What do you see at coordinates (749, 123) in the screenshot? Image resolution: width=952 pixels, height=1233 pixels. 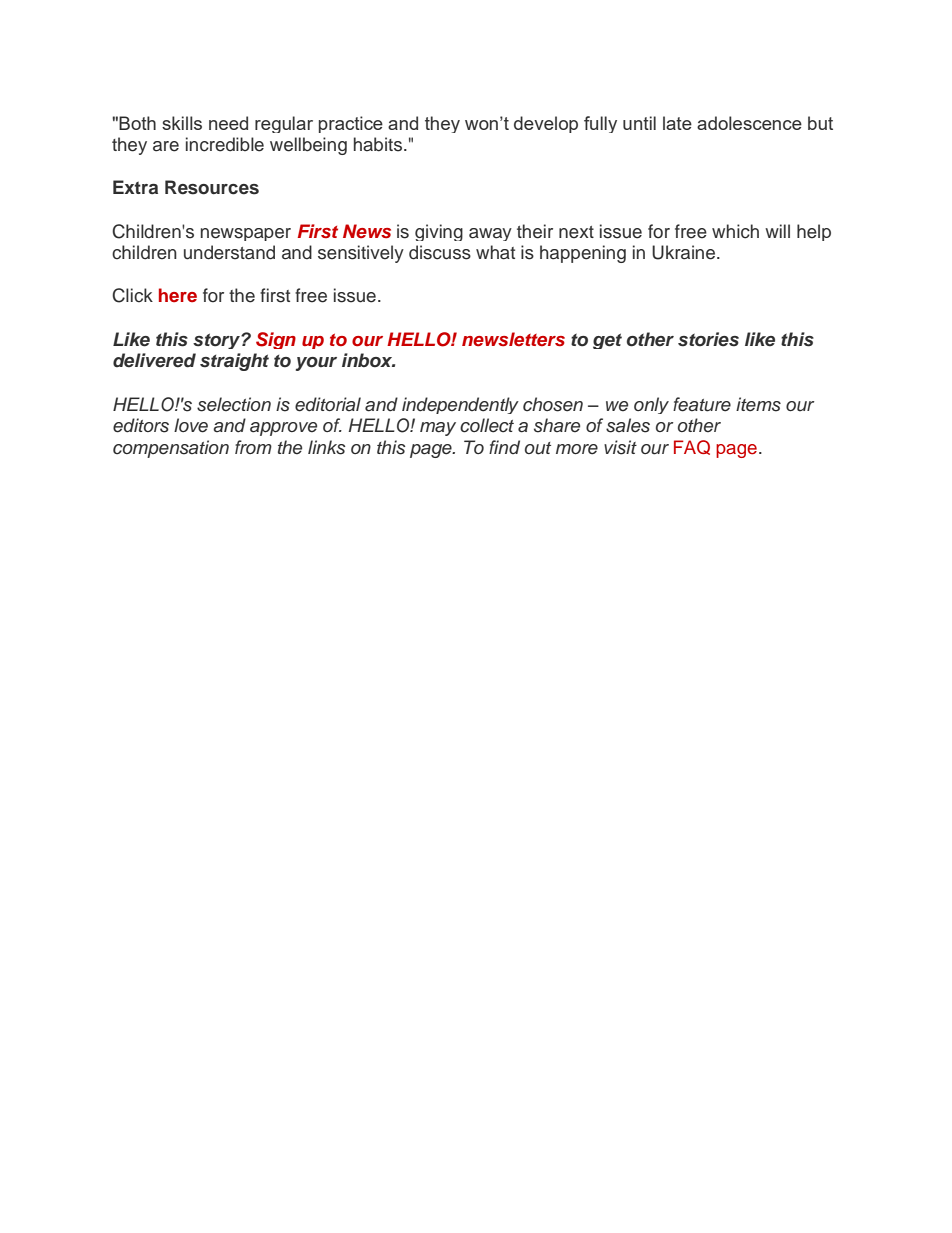 I see `adolescence` at bounding box center [749, 123].
